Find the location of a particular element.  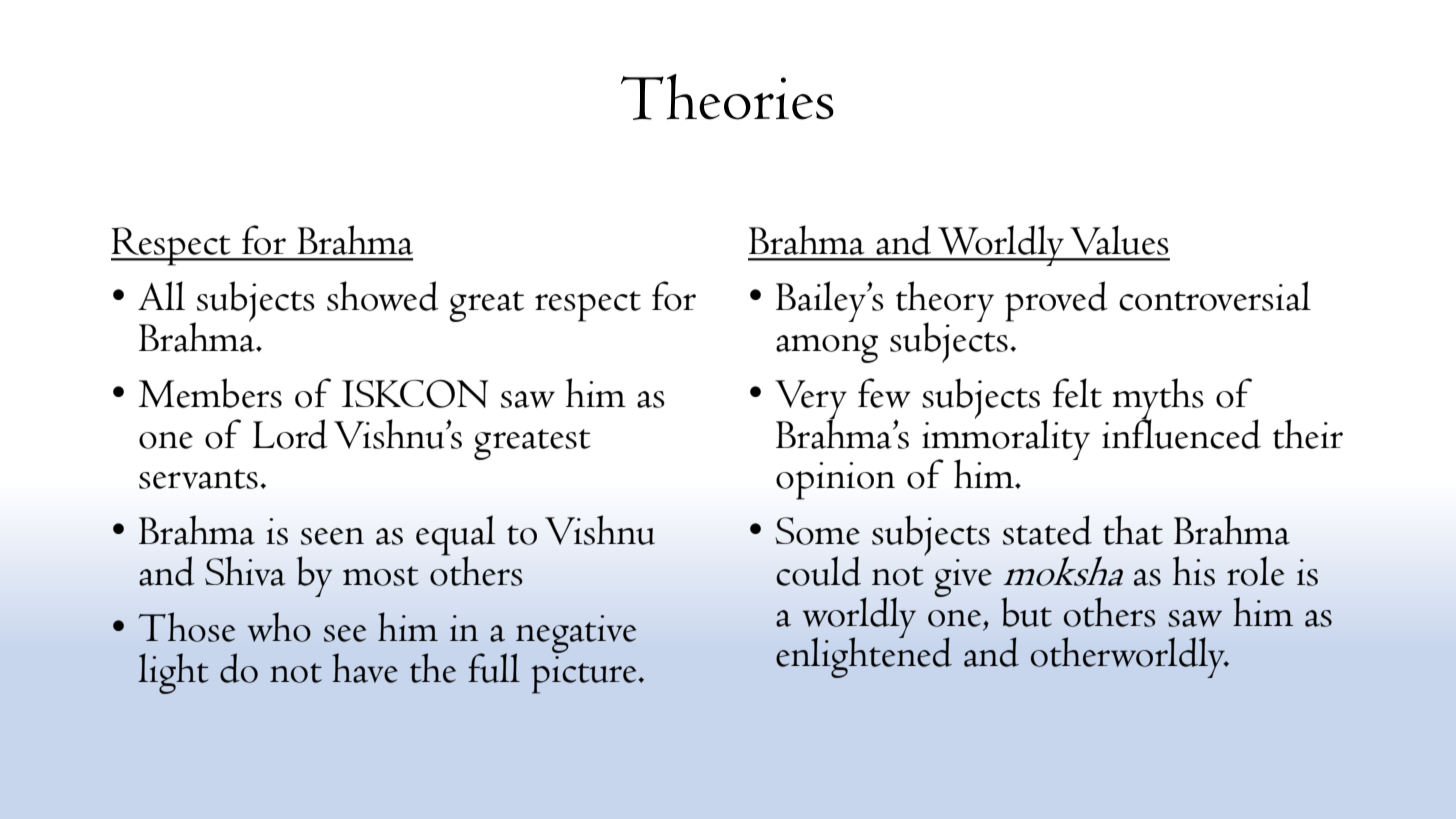

servants is located at coordinates (198, 479).
